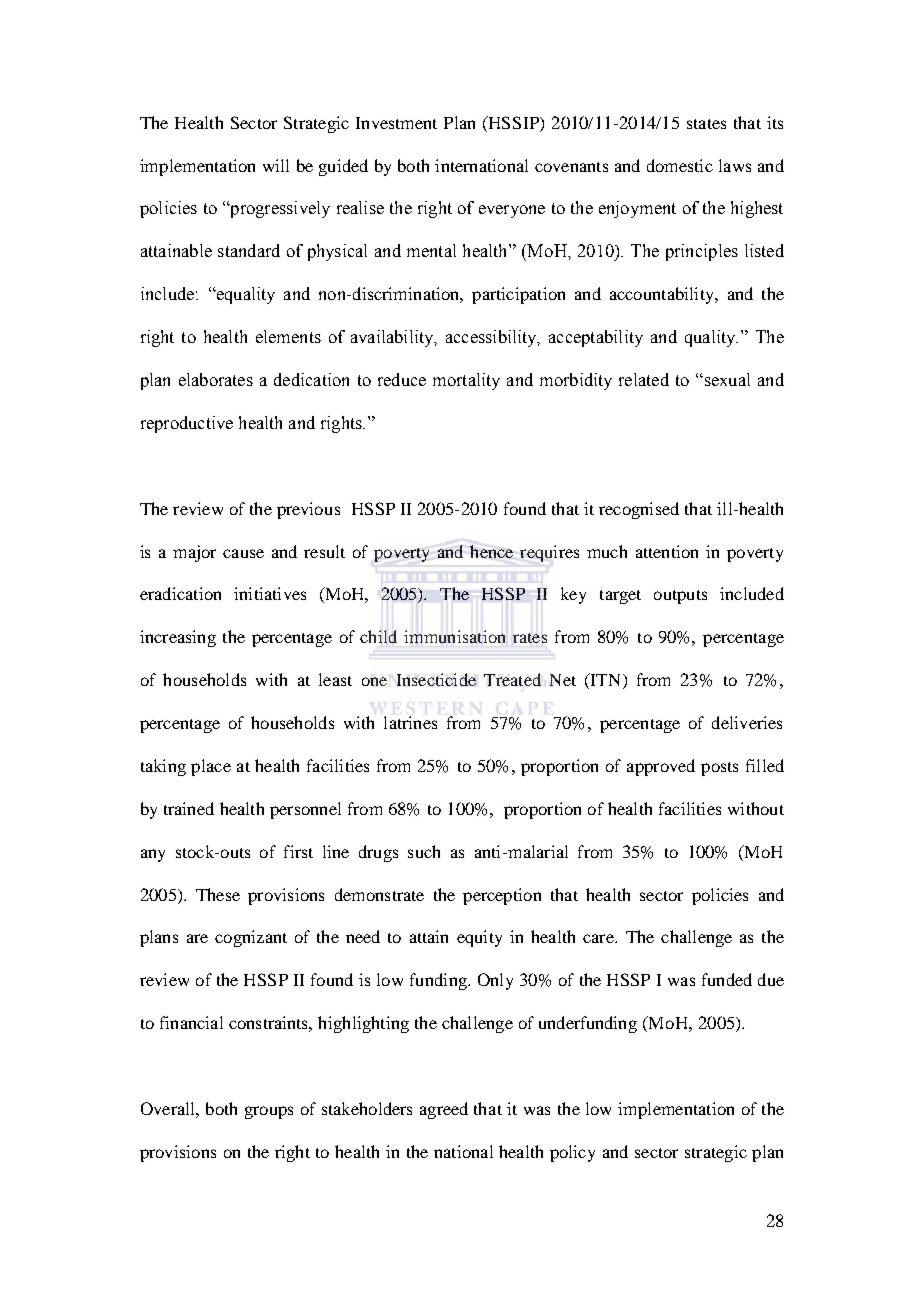 This screenshot has width=924, height=1308. Describe the element at coordinates (276, 165) in the screenshot. I see `will` at that location.
